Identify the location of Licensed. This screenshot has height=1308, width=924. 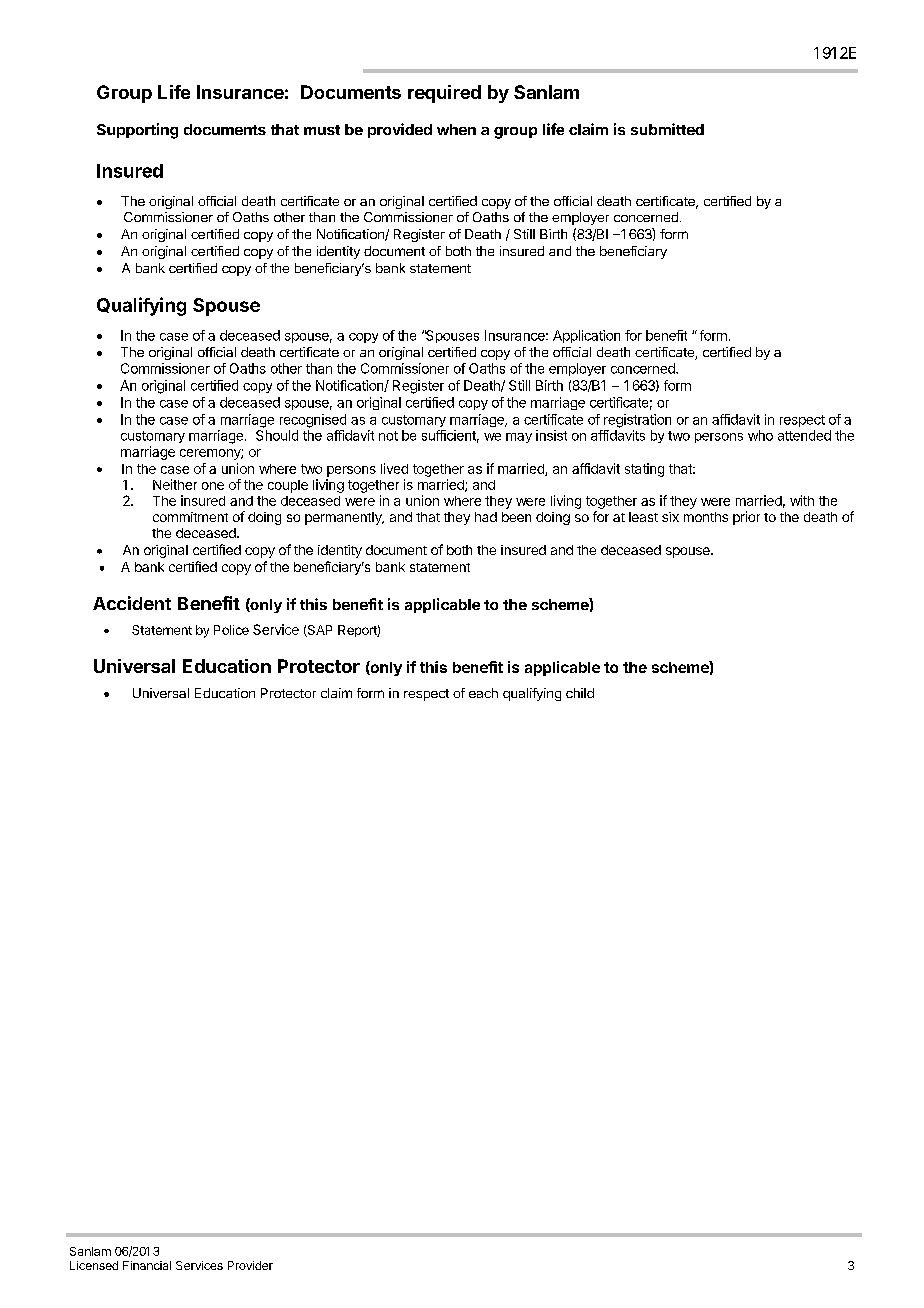
(94, 1265).
